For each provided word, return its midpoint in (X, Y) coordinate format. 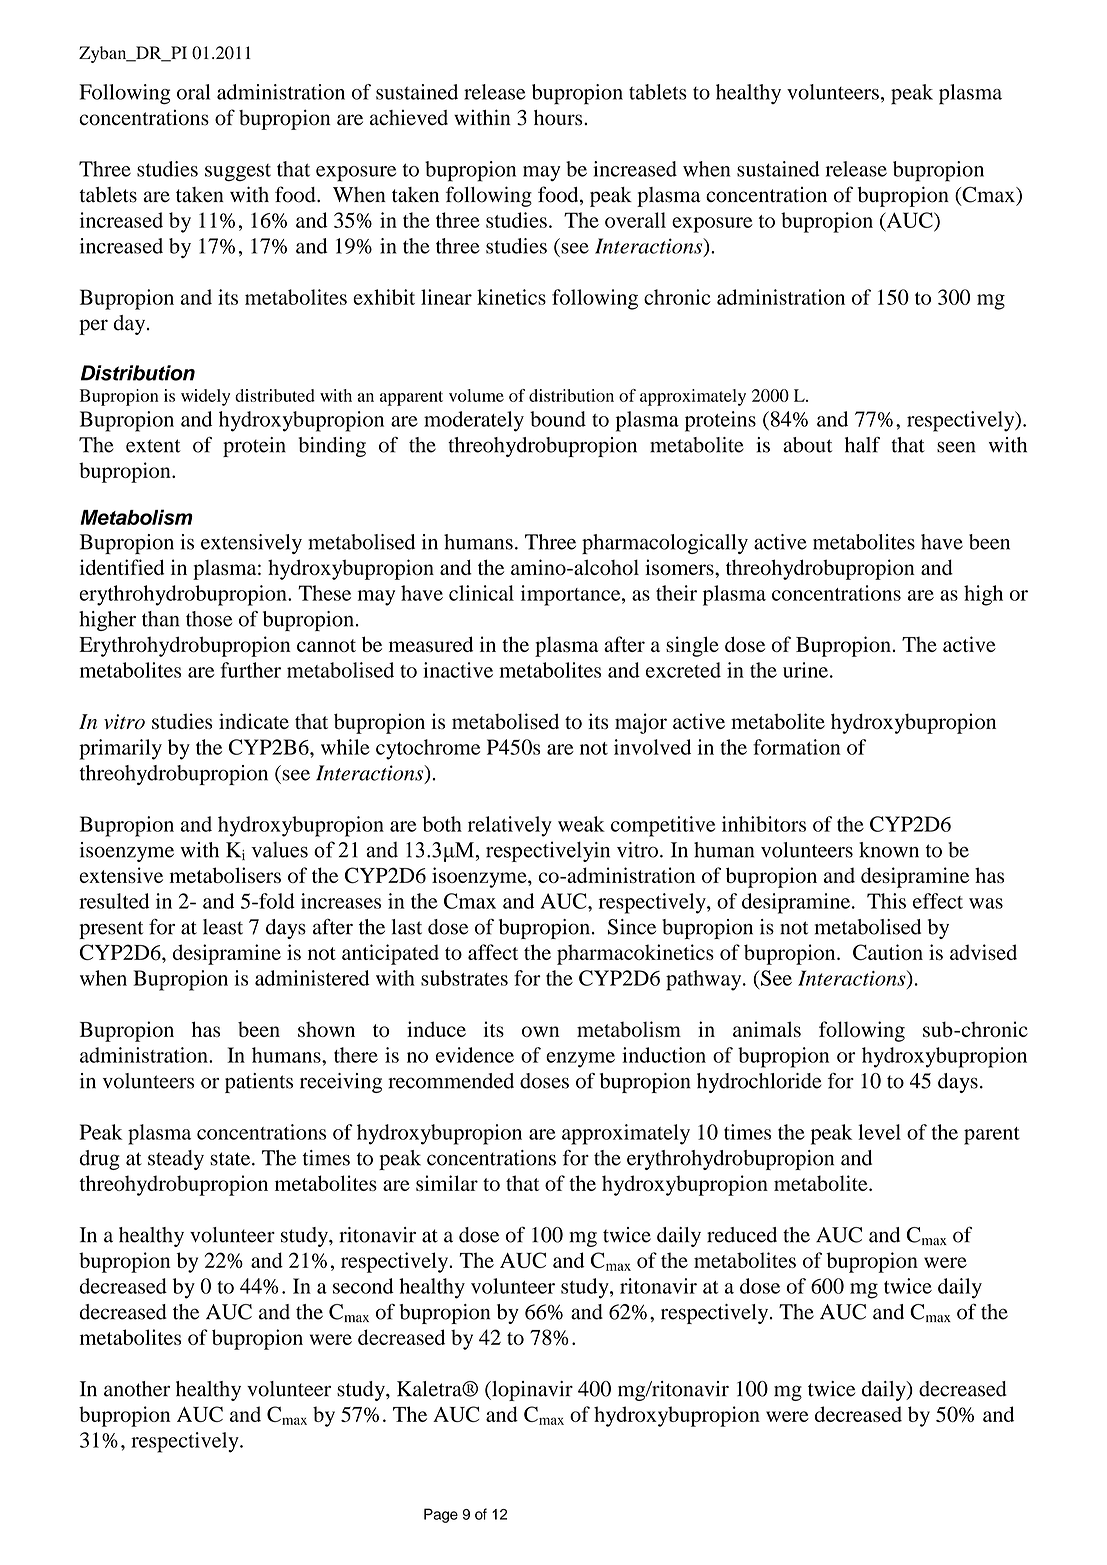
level (879, 1132)
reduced (742, 1235)
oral (193, 92)
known (889, 850)
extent (153, 446)
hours (559, 118)
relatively (510, 826)
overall (635, 220)
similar (447, 1183)
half (862, 445)
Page (441, 1515)
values (279, 849)
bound (558, 419)
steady (176, 1160)
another (137, 1389)
